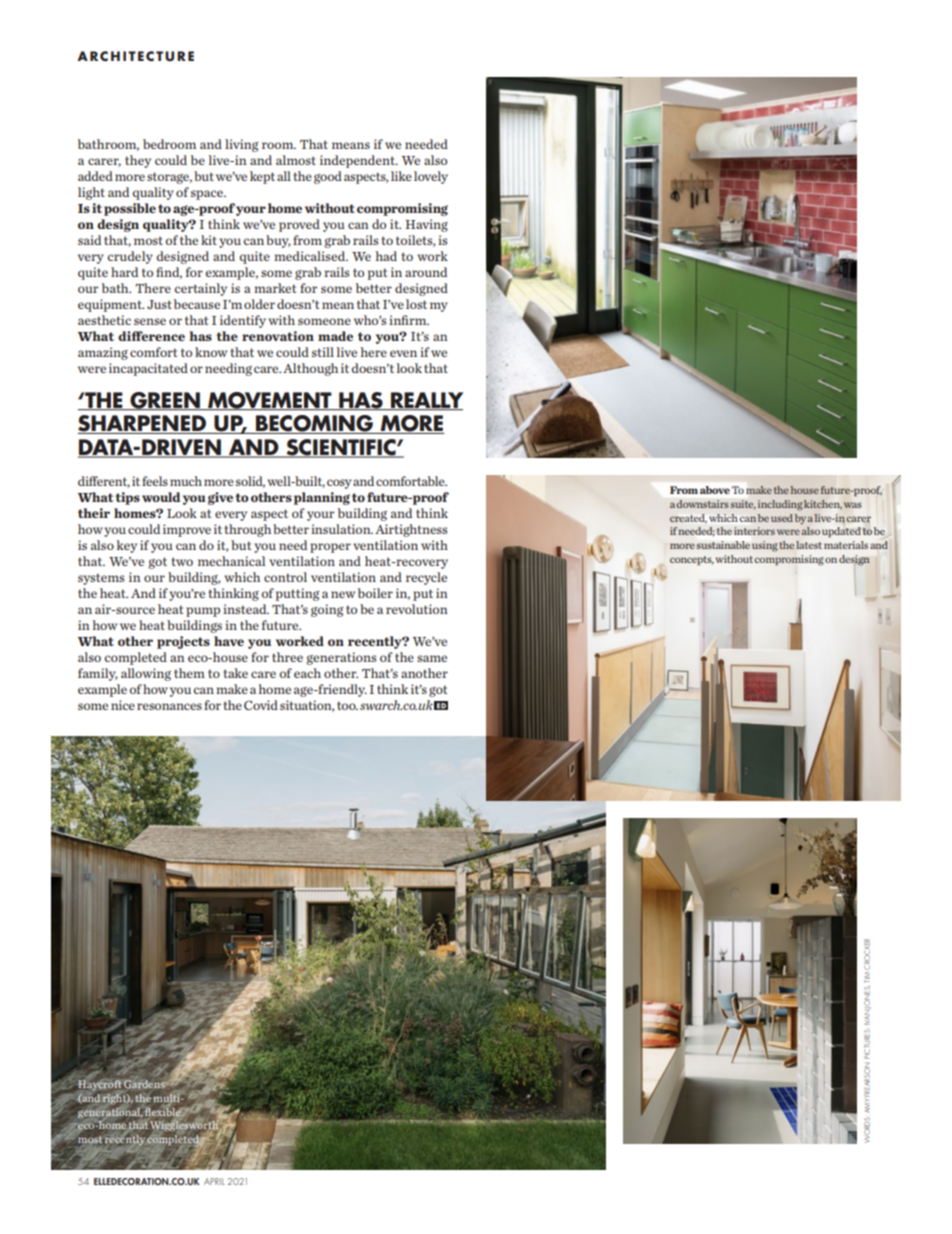 The width and height of the screenshot is (952, 1234). I want to click on too, so click(347, 705).
